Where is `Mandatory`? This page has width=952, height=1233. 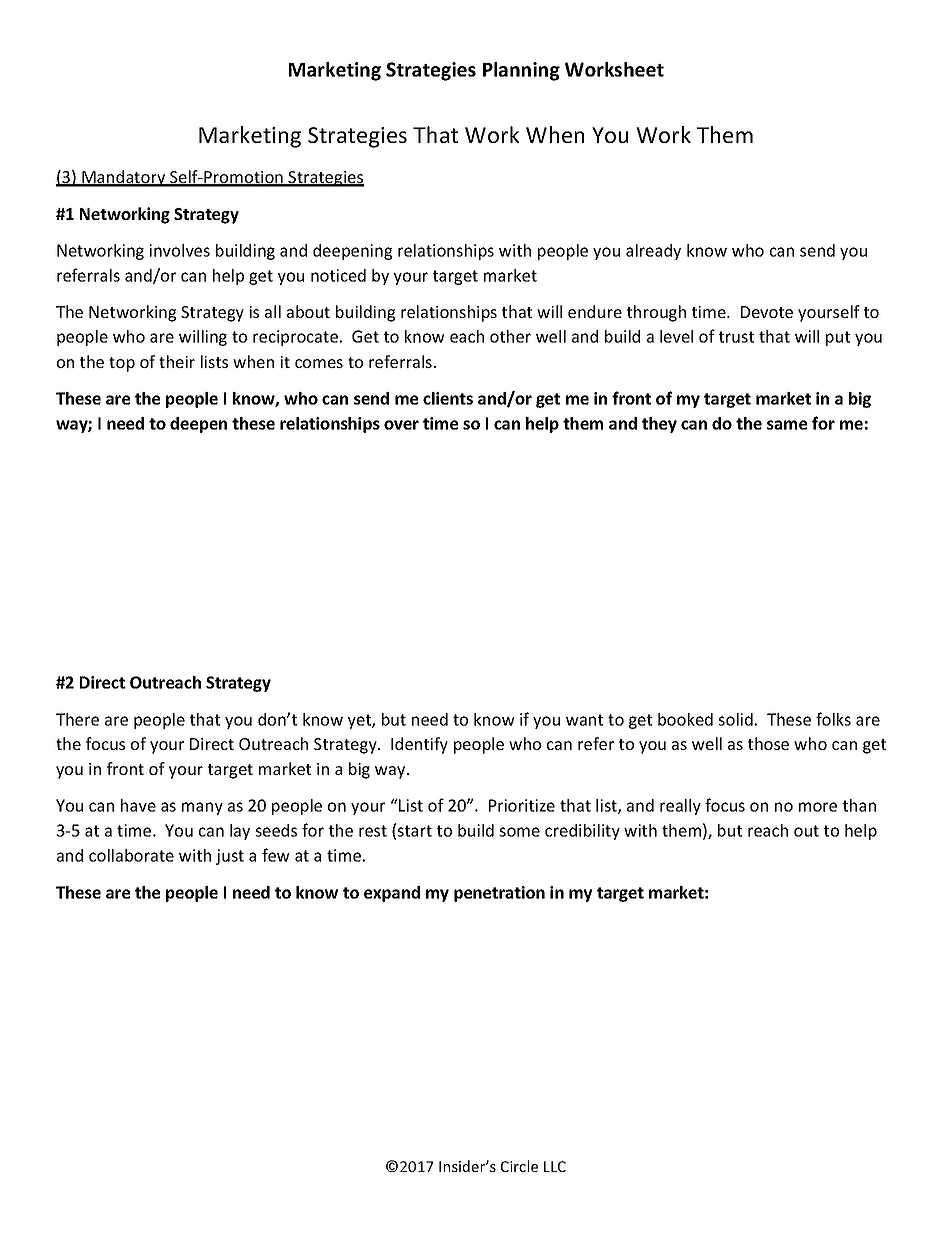
Mandatory is located at coordinates (124, 178).
